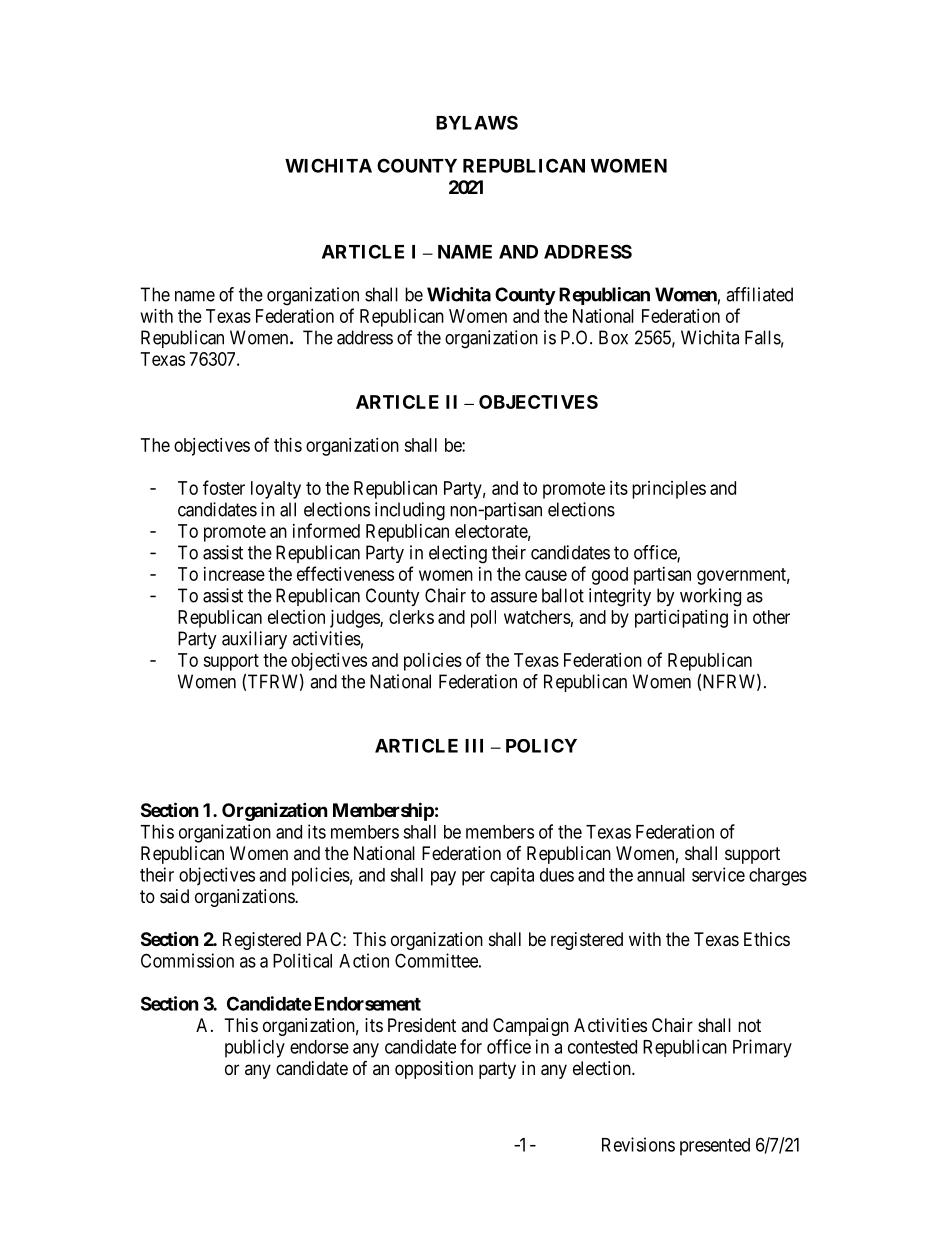  What do you see at coordinates (254, 640) in the screenshot?
I see `auxiliary` at bounding box center [254, 640].
